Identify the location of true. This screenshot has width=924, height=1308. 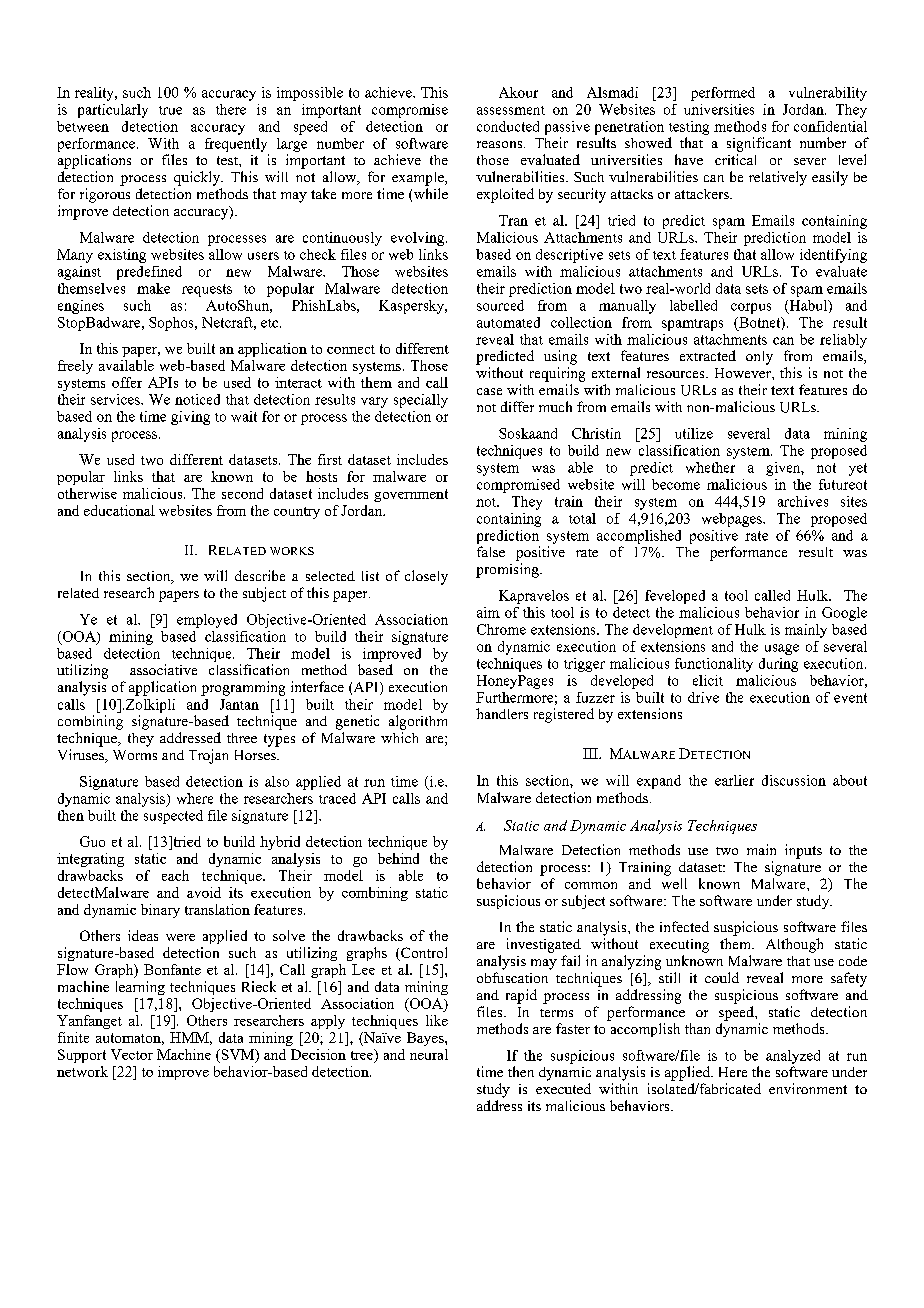
(170, 110).
